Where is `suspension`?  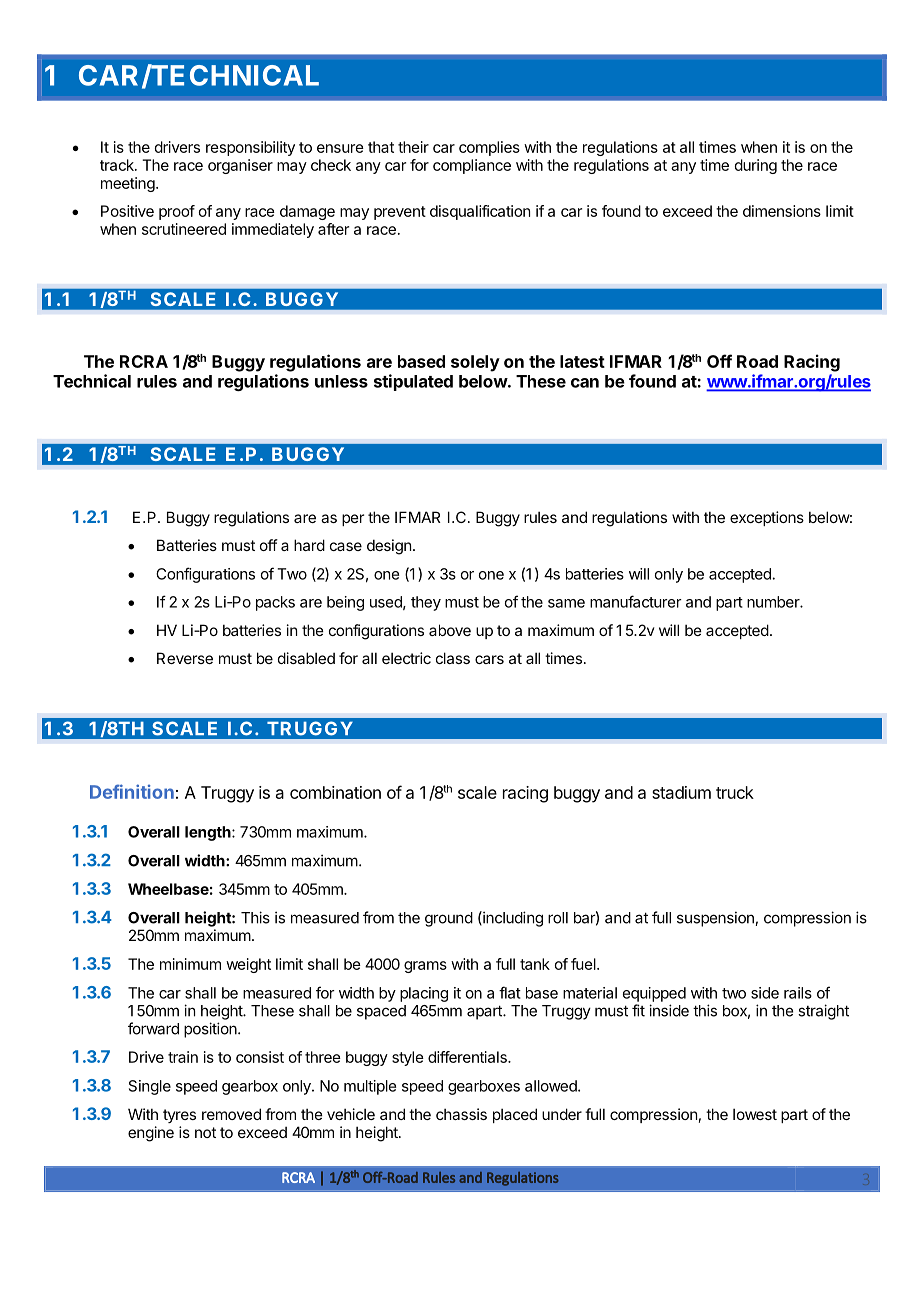 suspension is located at coordinates (716, 919).
